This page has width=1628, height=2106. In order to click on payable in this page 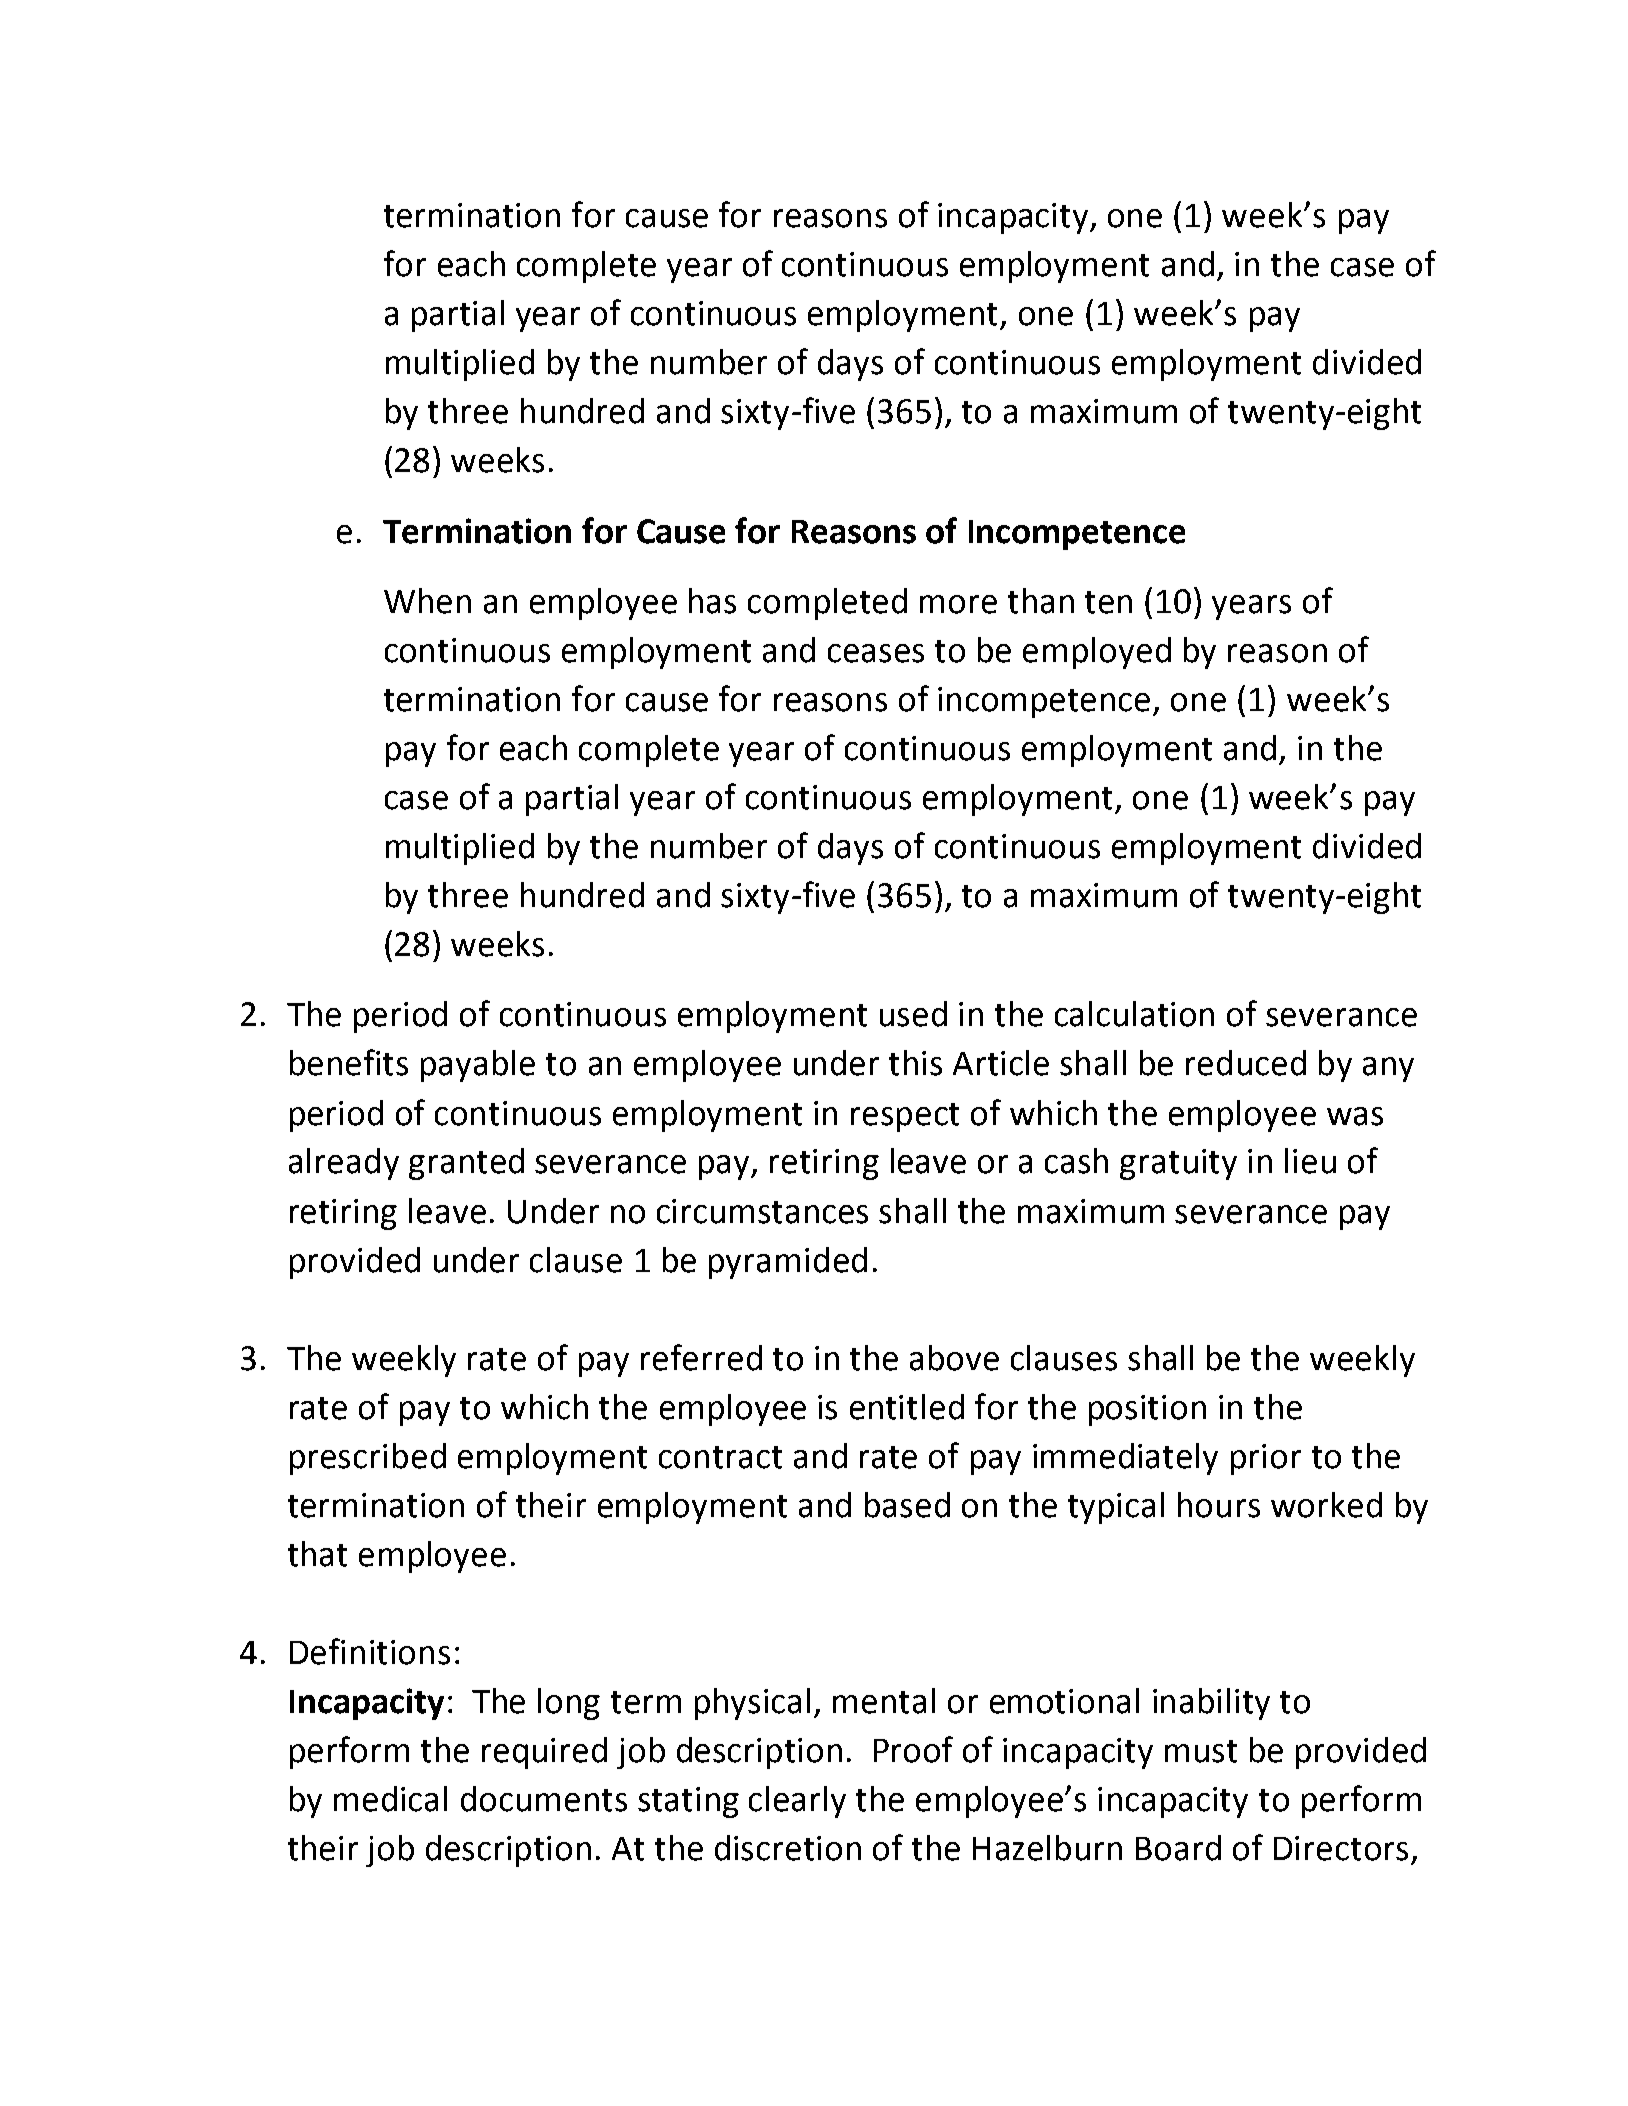, I will do `click(478, 1066)`.
